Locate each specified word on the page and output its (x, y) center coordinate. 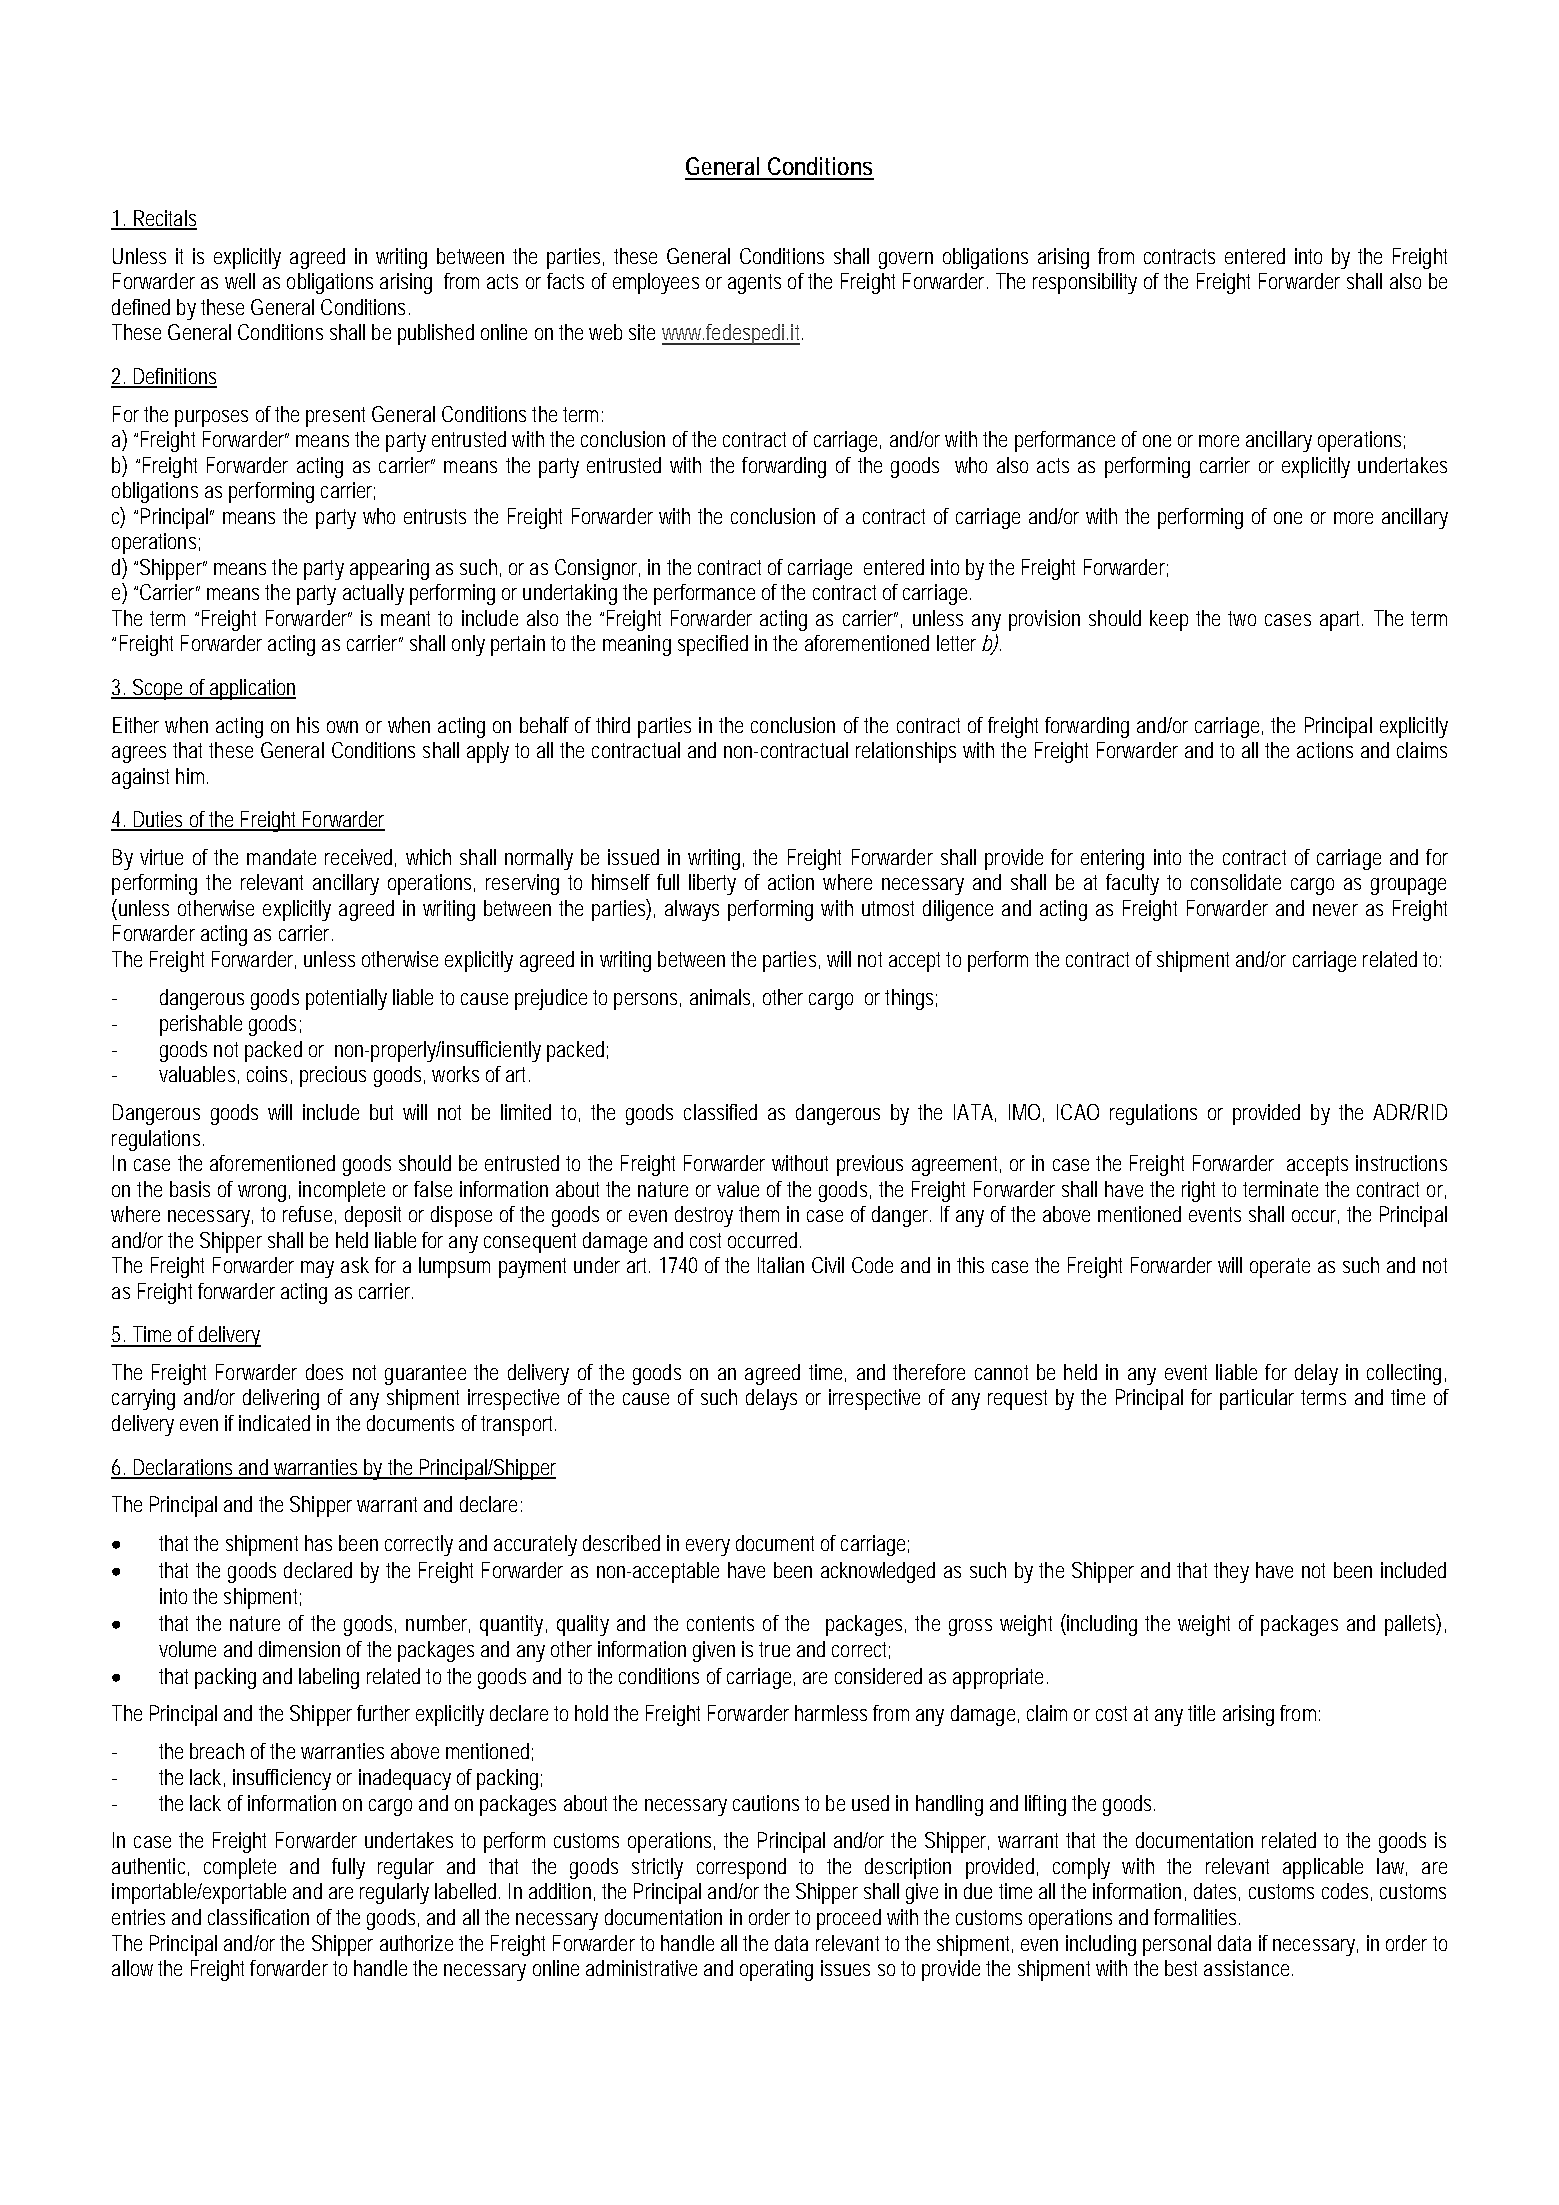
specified (713, 645)
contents (720, 1623)
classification (258, 1917)
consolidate (1236, 882)
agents (754, 284)
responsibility (1085, 283)
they (1231, 1572)
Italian (781, 1265)
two (1242, 618)
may (317, 1269)
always (692, 910)
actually (373, 594)
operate (1280, 1268)
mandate (281, 857)
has (318, 1543)
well (240, 281)
